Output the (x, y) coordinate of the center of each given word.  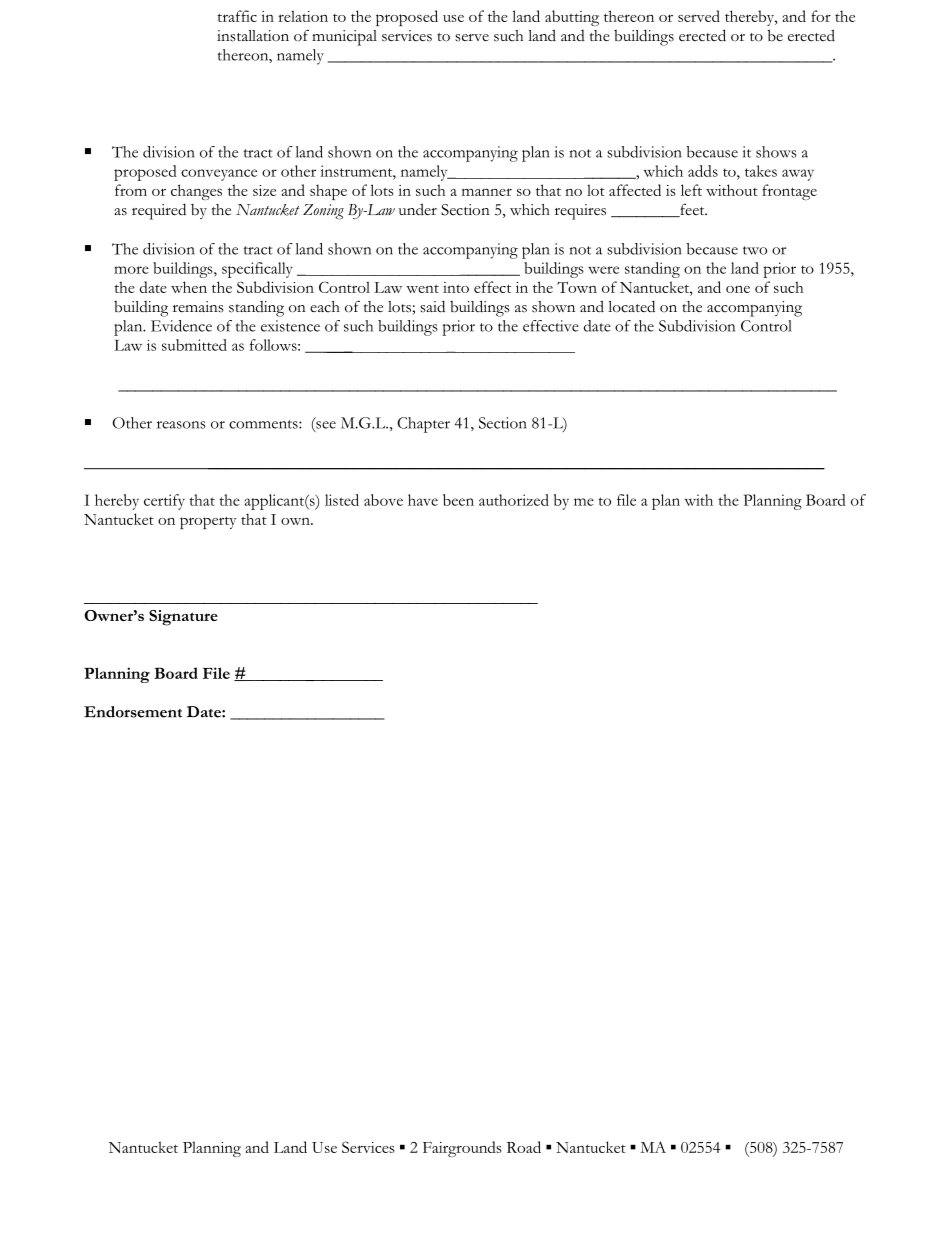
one (738, 289)
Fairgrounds (462, 1149)
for (821, 16)
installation (253, 36)
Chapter (423, 425)
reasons (181, 425)
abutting (572, 18)
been (458, 500)
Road (524, 1147)
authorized (514, 500)
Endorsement (133, 712)
